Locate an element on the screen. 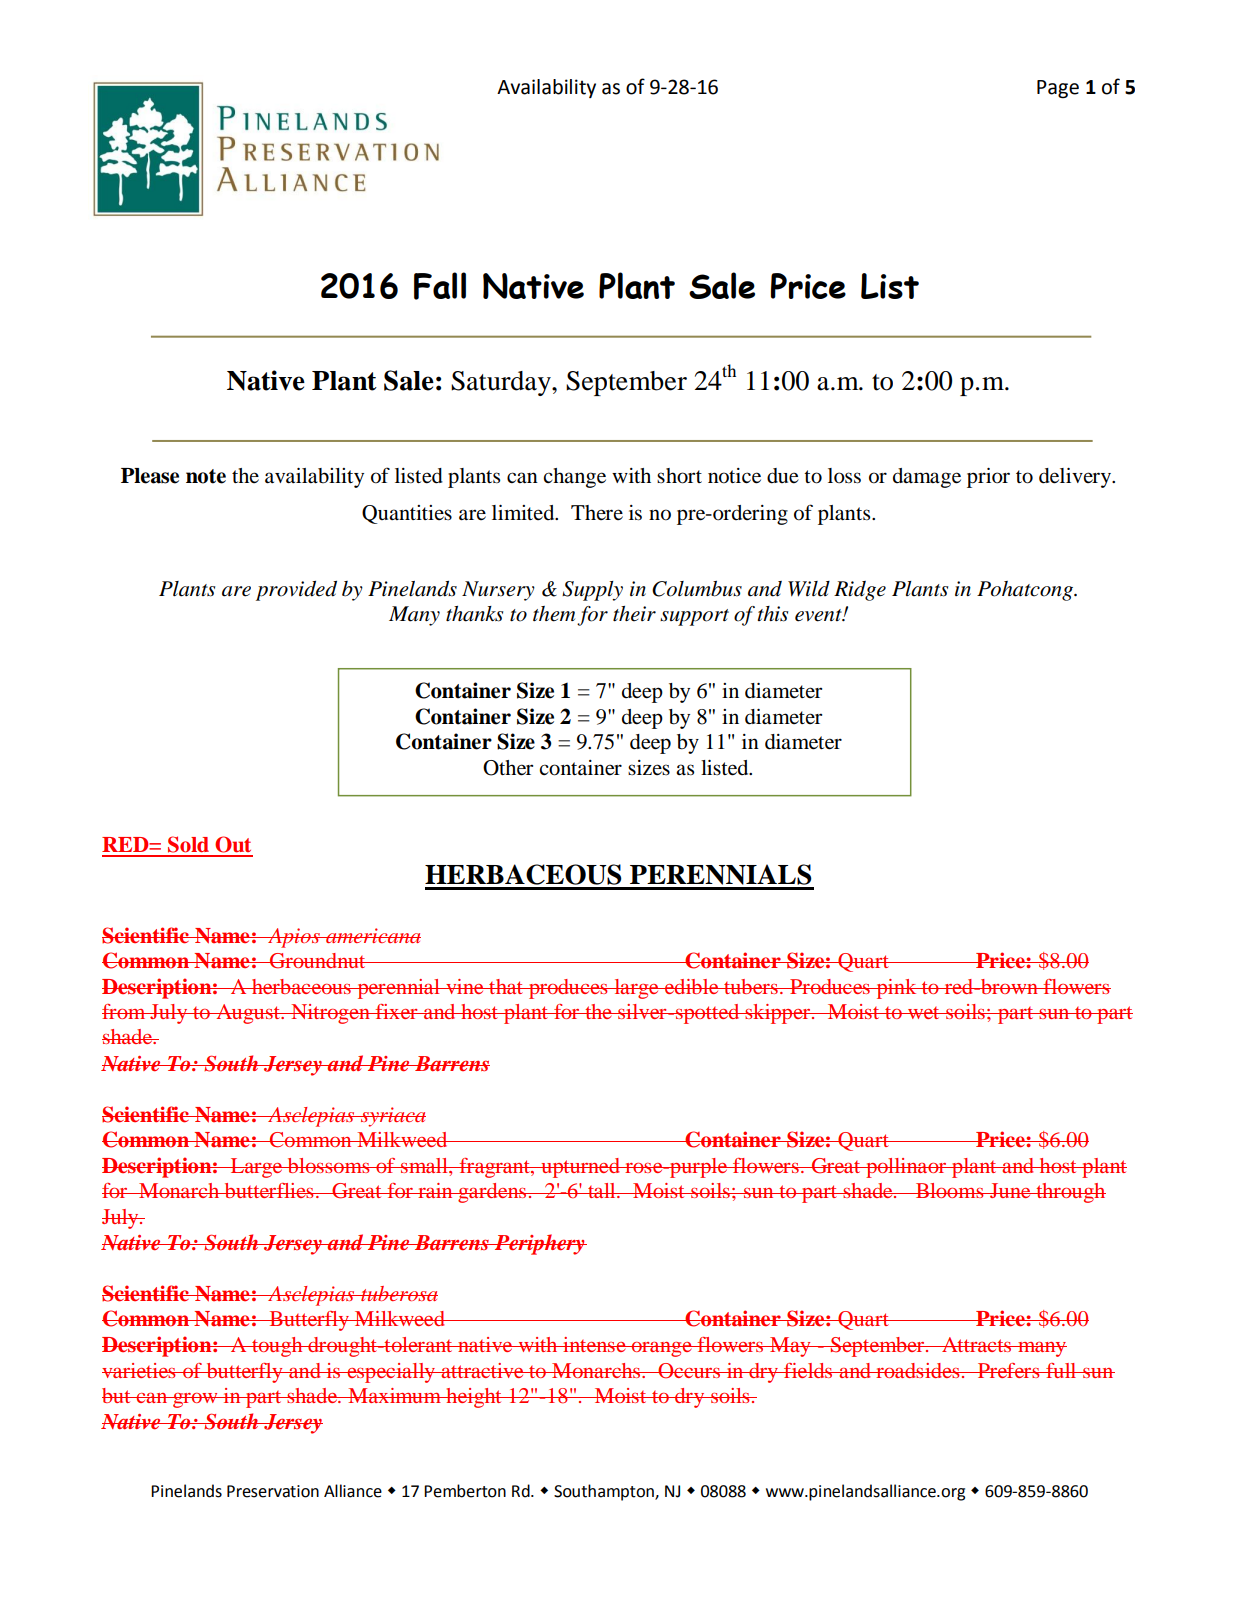  Fall is located at coordinates (440, 286).
